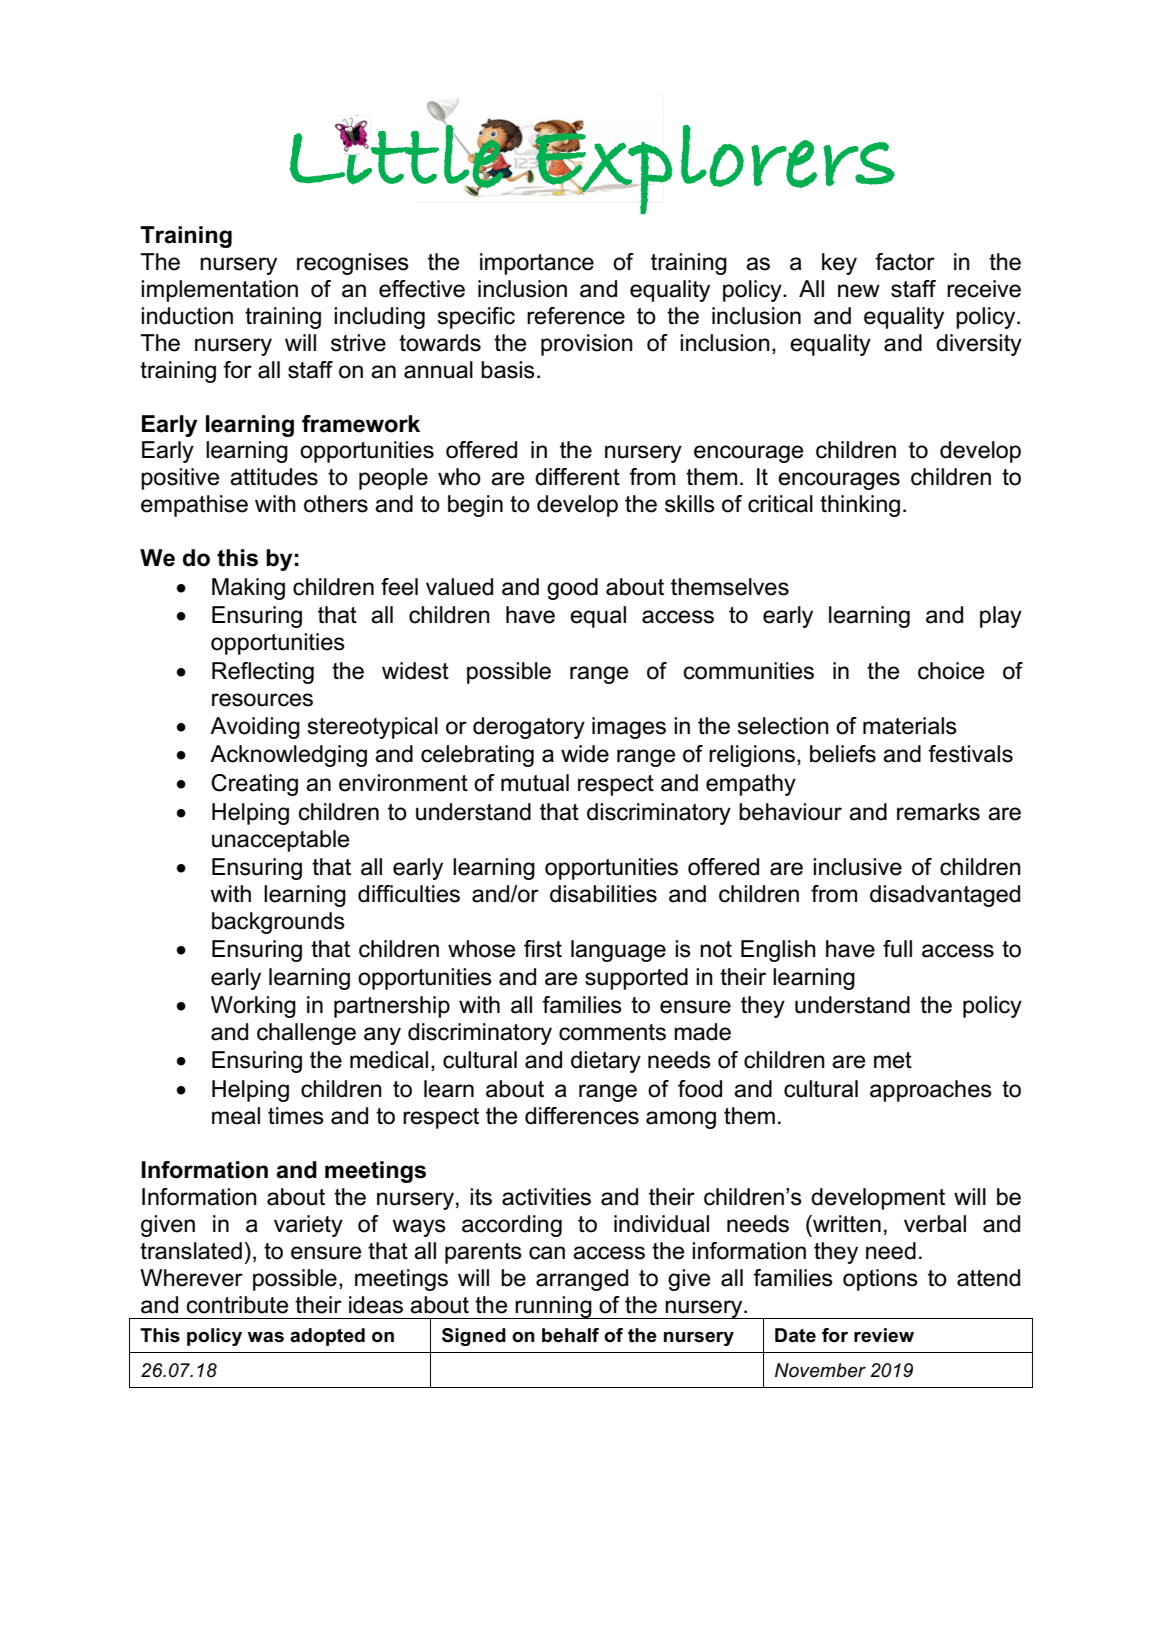  What do you see at coordinates (905, 262) in the screenshot?
I see `factor` at bounding box center [905, 262].
